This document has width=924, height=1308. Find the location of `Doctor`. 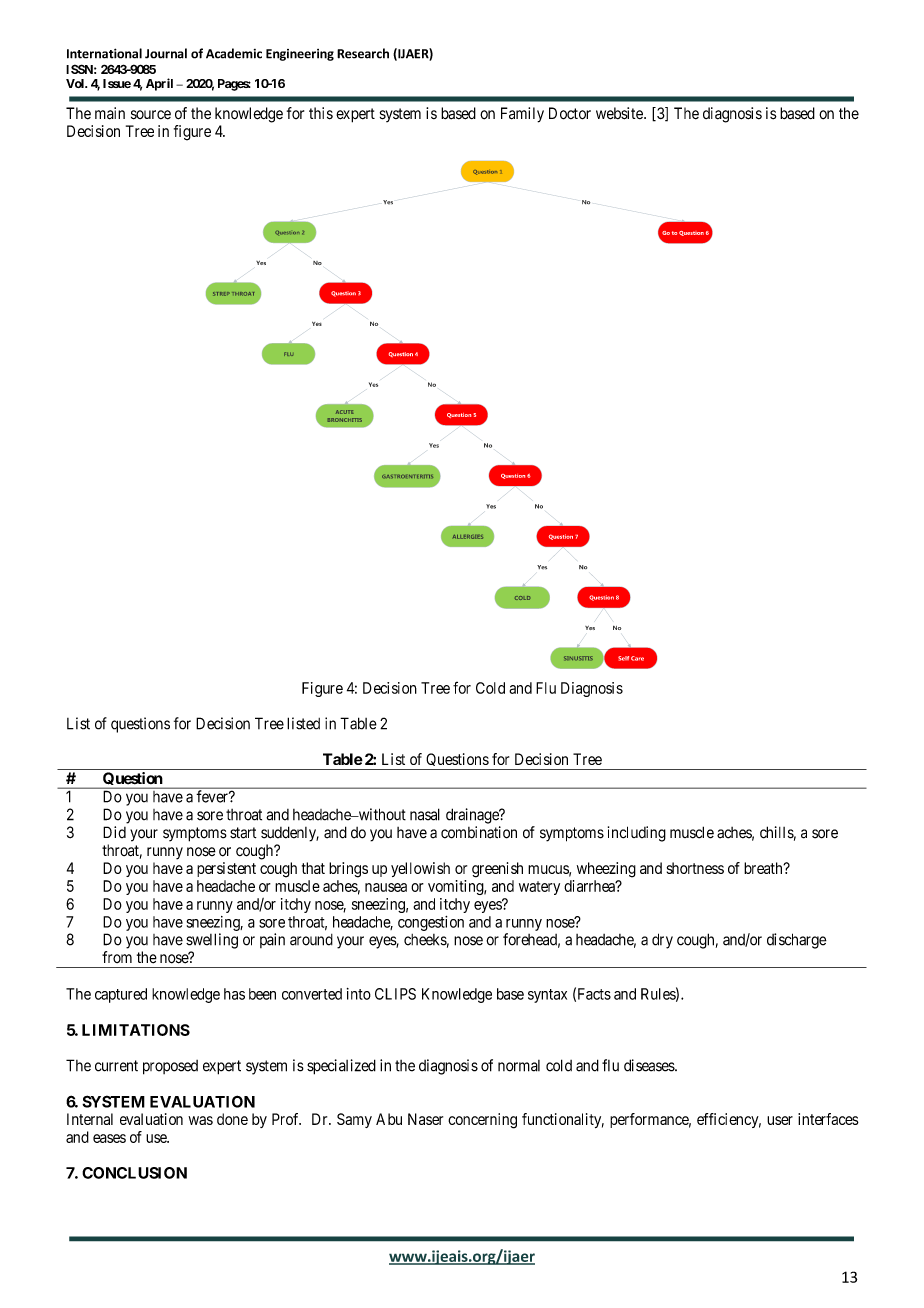

Doctor is located at coordinates (570, 113).
